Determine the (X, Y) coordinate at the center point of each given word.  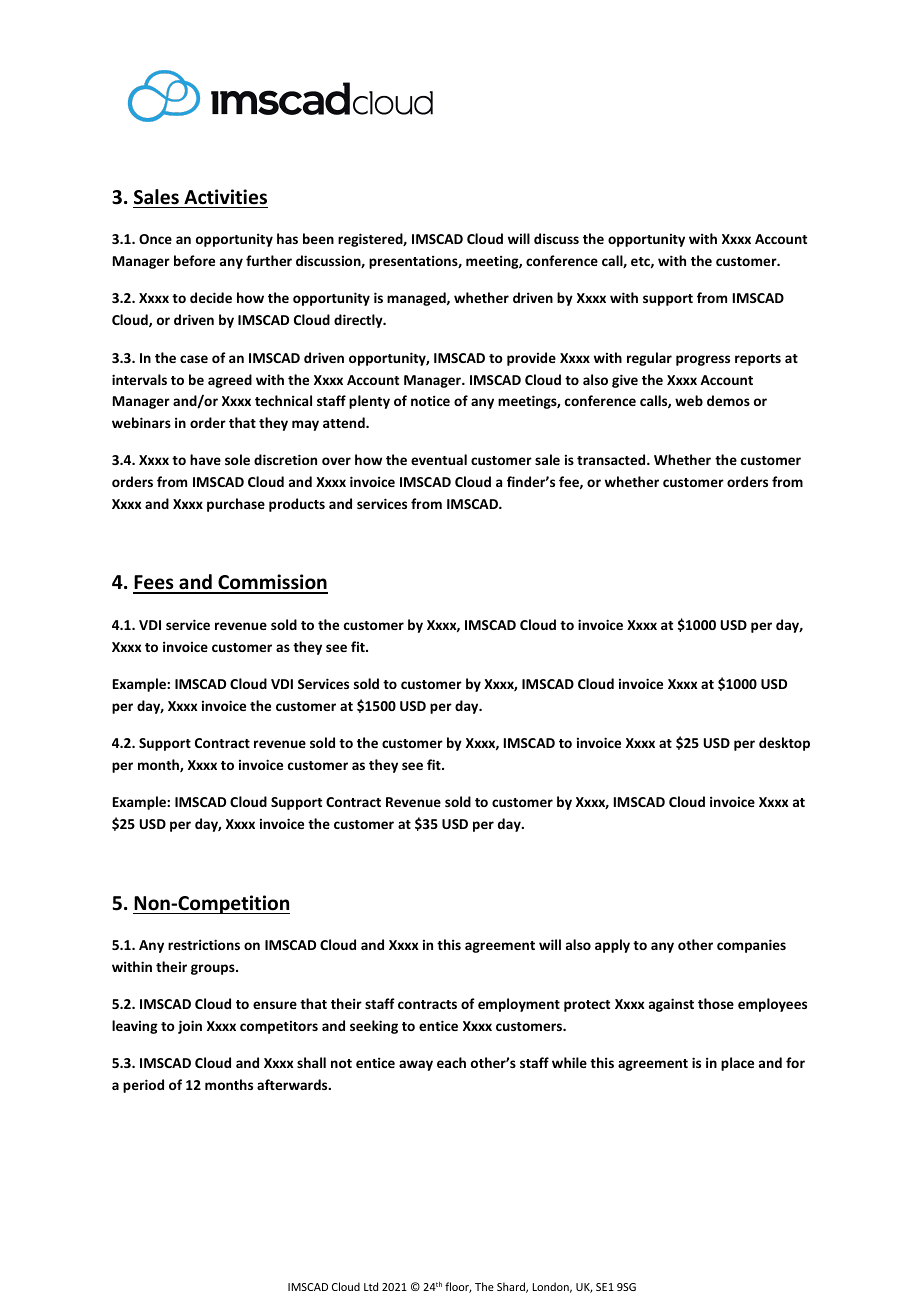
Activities (225, 197)
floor (458, 1287)
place (737, 1064)
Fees (154, 584)
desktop (784, 744)
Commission (272, 583)
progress (703, 360)
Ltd (371, 1286)
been (318, 238)
